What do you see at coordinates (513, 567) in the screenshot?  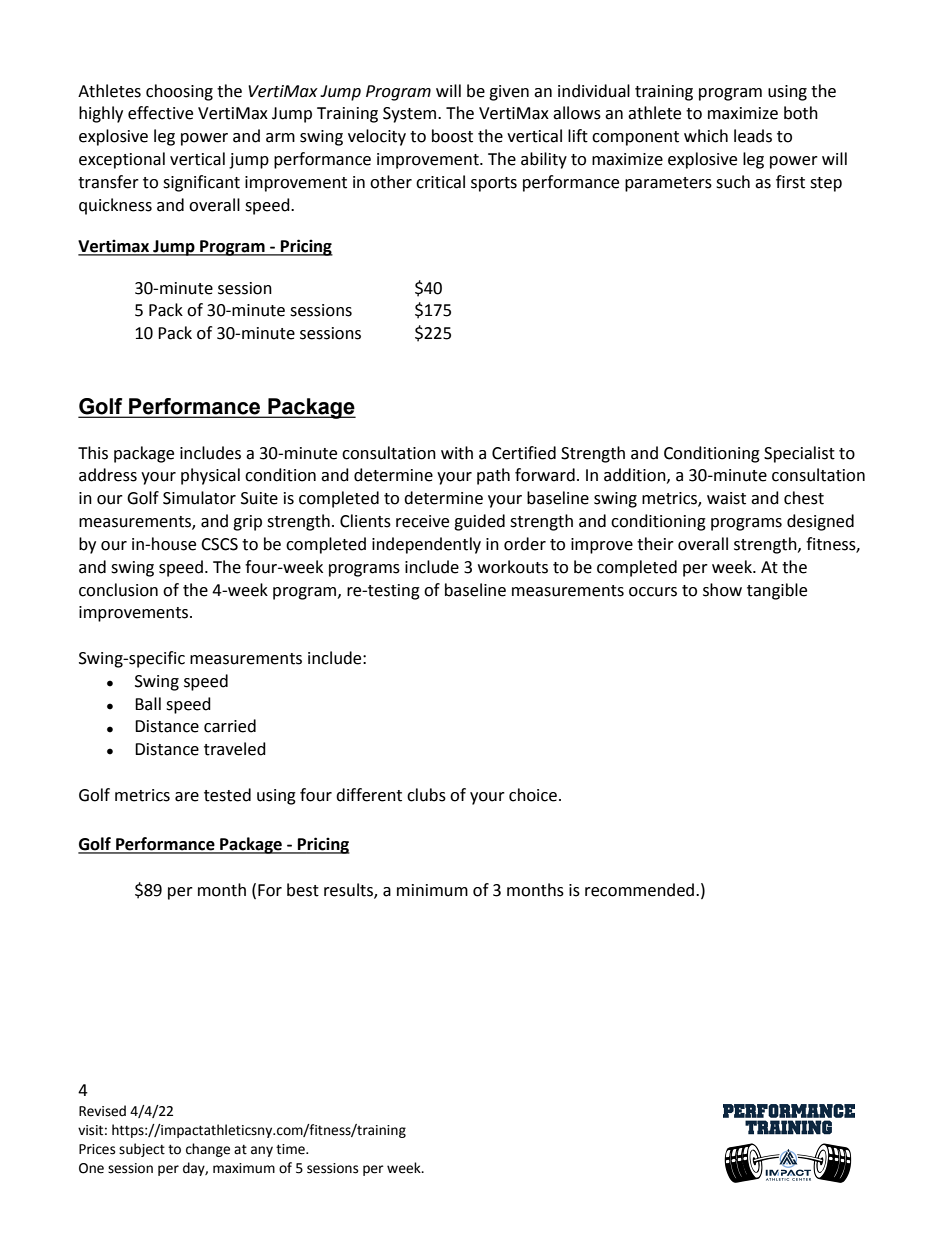 I see `workouts` at bounding box center [513, 567].
